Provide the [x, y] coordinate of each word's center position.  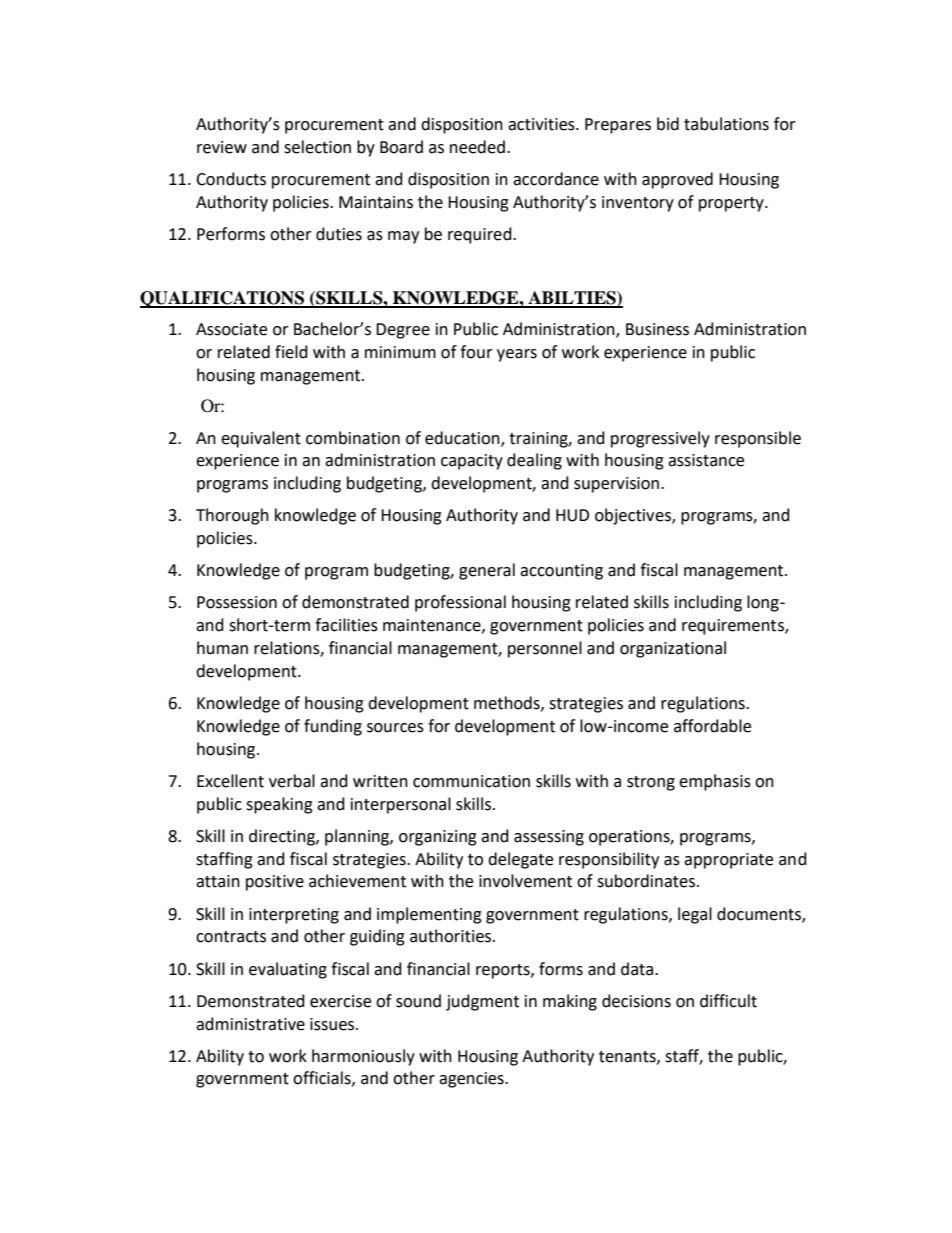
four [476, 352]
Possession [237, 602]
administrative [250, 1024]
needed [477, 147]
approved [677, 180]
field [291, 352]
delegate [520, 860]
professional [460, 603]
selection [317, 147]
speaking [279, 805]
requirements [734, 627]
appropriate [728, 861]
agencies [472, 1080]
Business [657, 329]
